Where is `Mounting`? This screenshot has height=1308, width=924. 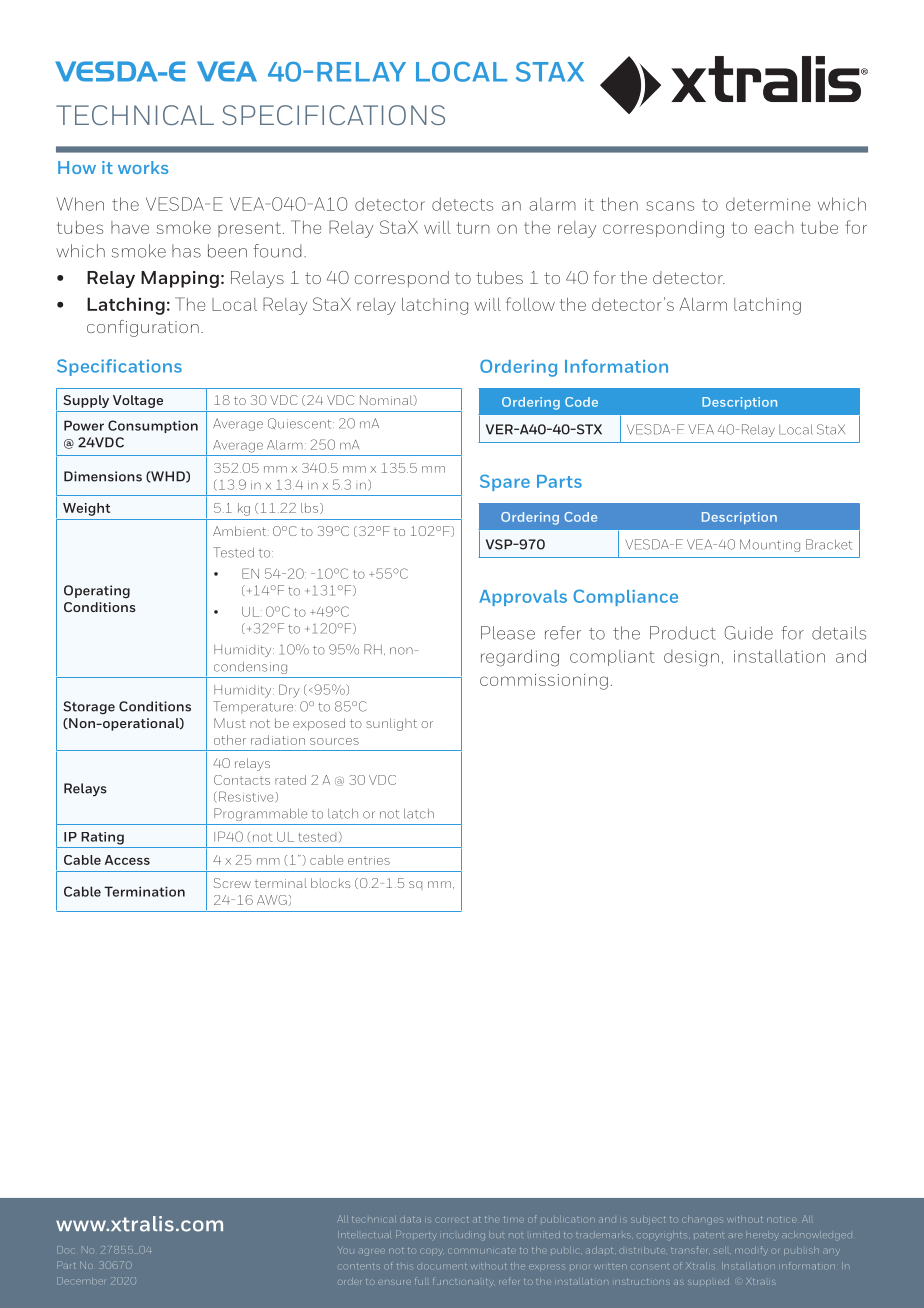 Mounting is located at coordinates (770, 545).
